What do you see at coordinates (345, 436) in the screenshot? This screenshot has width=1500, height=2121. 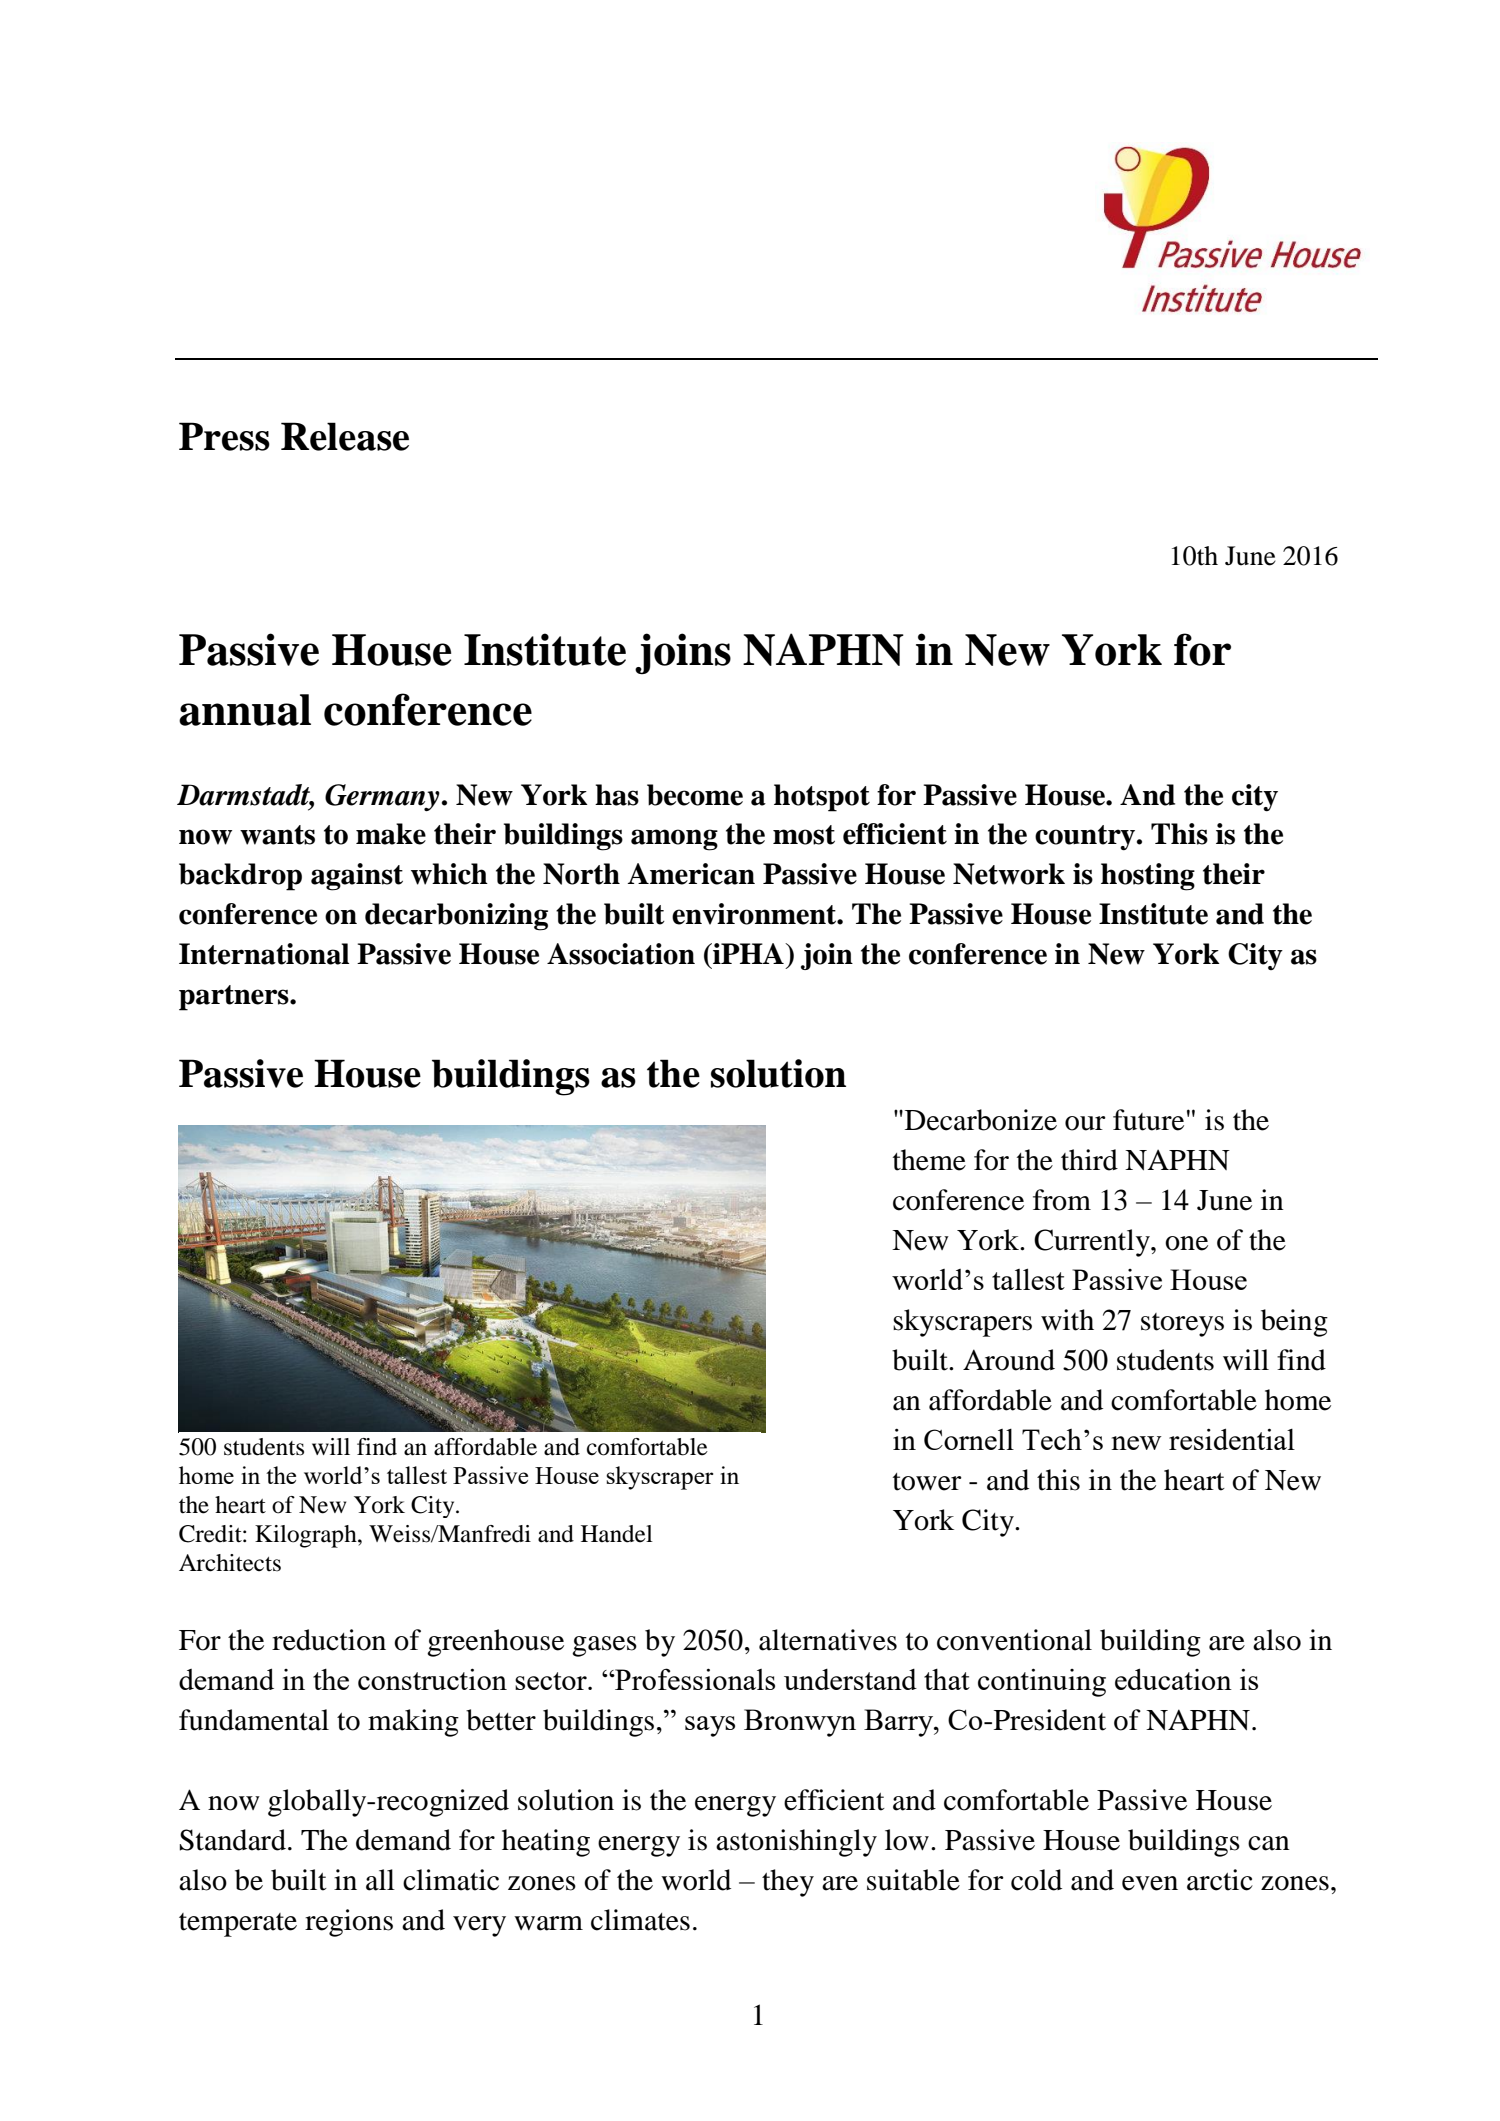 I see `Release` at bounding box center [345, 436].
